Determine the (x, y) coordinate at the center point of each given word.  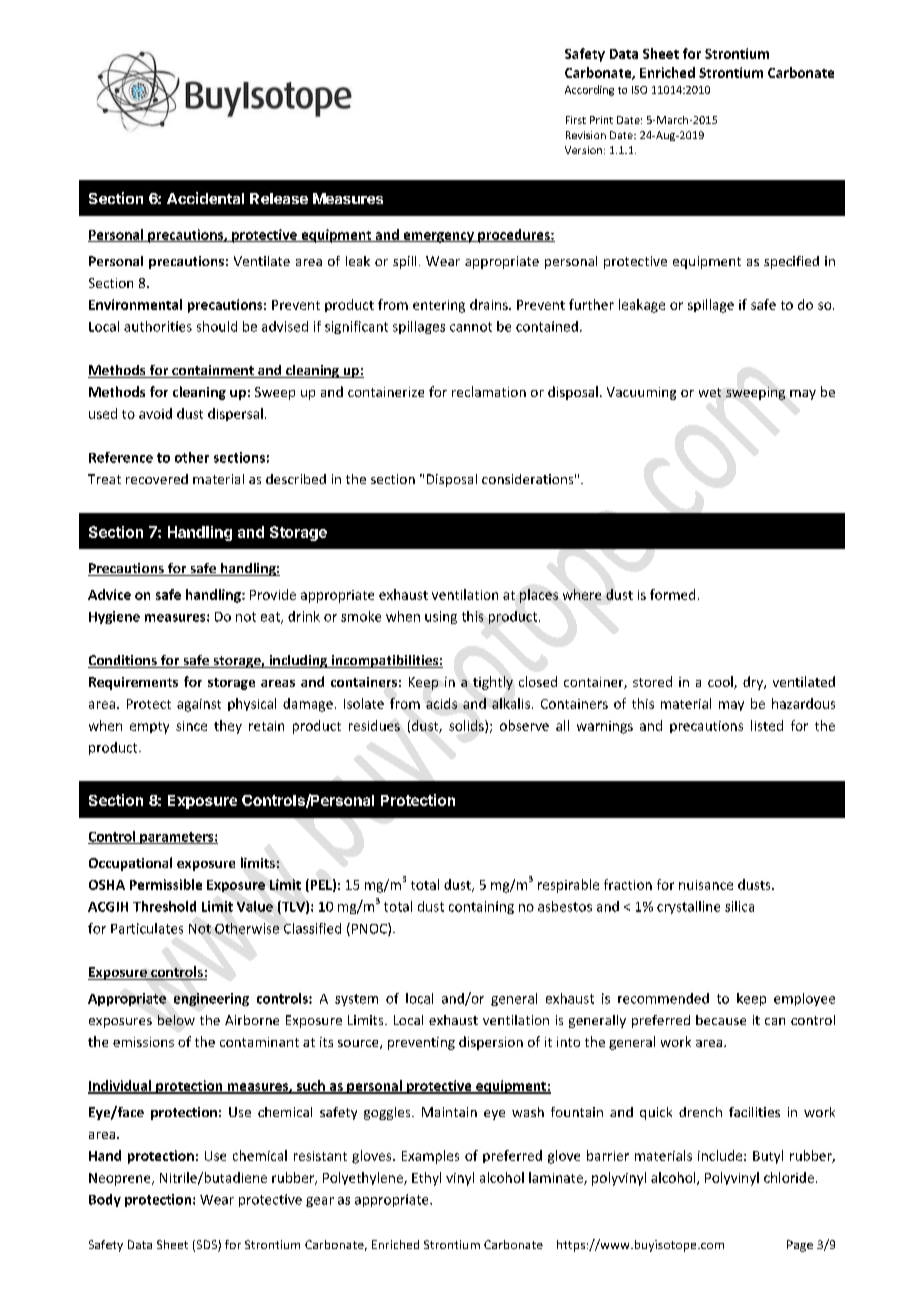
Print (601, 120)
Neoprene (121, 1179)
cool (721, 682)
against (199, 705)
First (576, 120)
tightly (493, 683)
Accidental (205, 198)
